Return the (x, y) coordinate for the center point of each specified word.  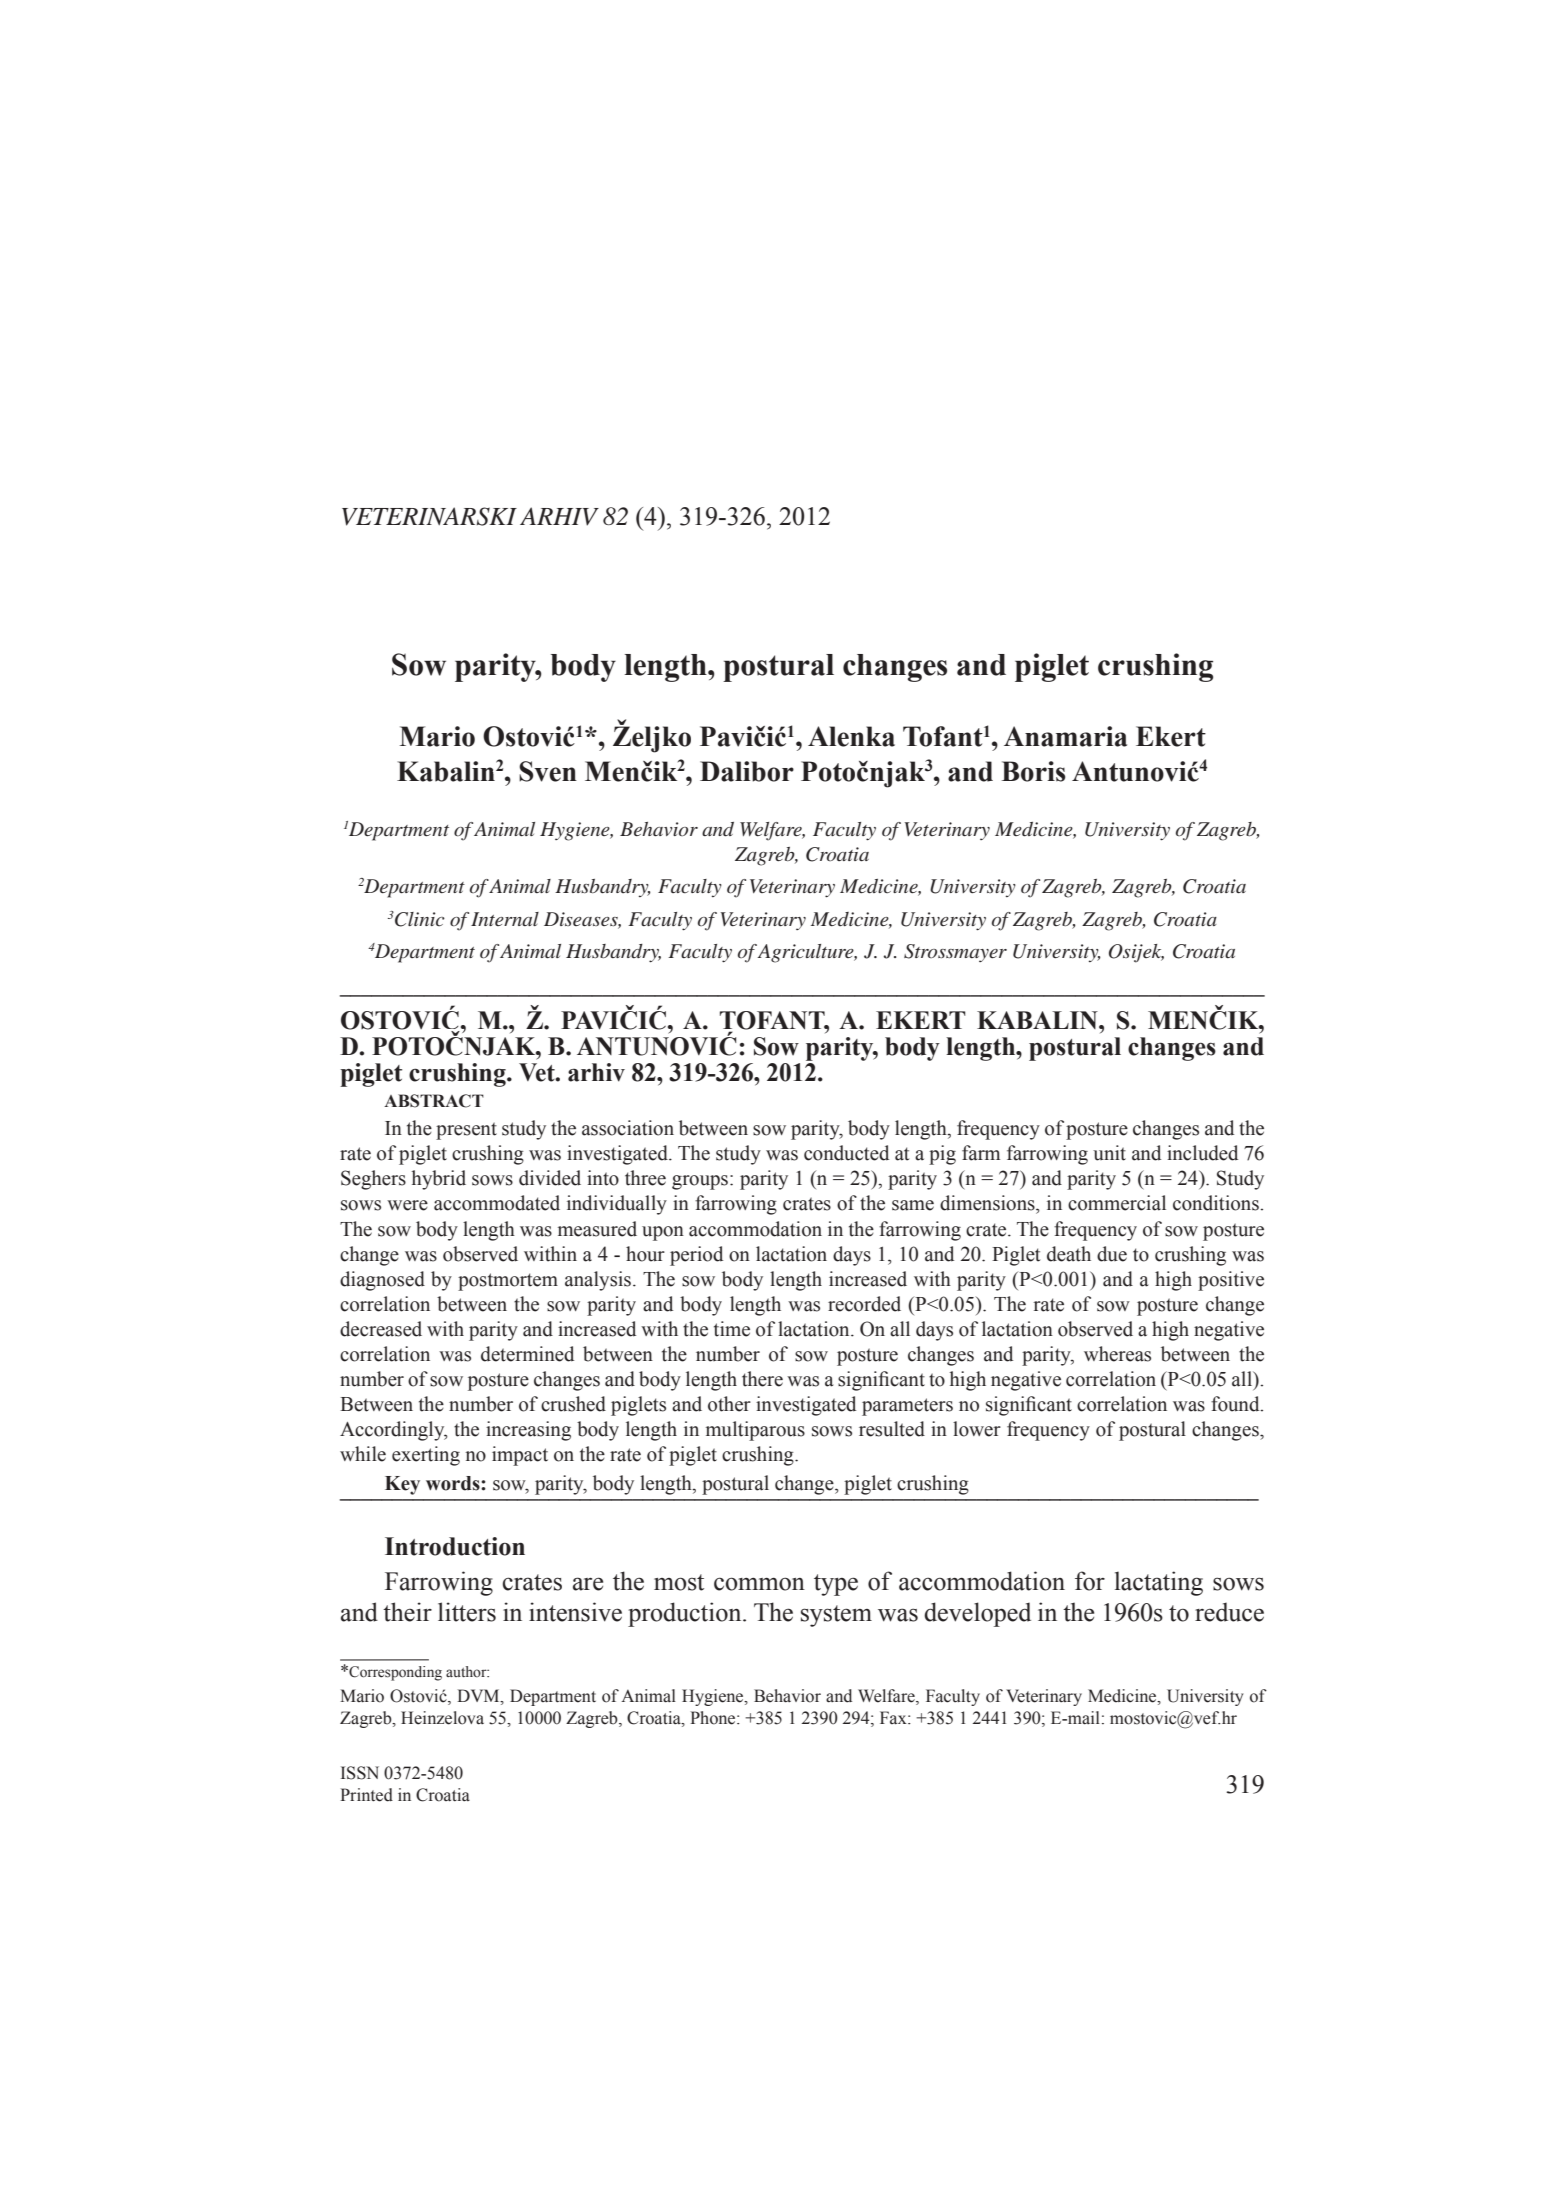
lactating (1159, 1583)
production (686, 1614)
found (1236, 1404)
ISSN (360, 1773)
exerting (426, 1456)
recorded (864, 1304)
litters (467, 1612)
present (466, 1131)
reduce (1229, 1612)
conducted (846, 1153)
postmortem (508, 1282)
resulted (892, 1429)
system (836, 1616)
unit (1109, 1153)
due (1112, 1254)
